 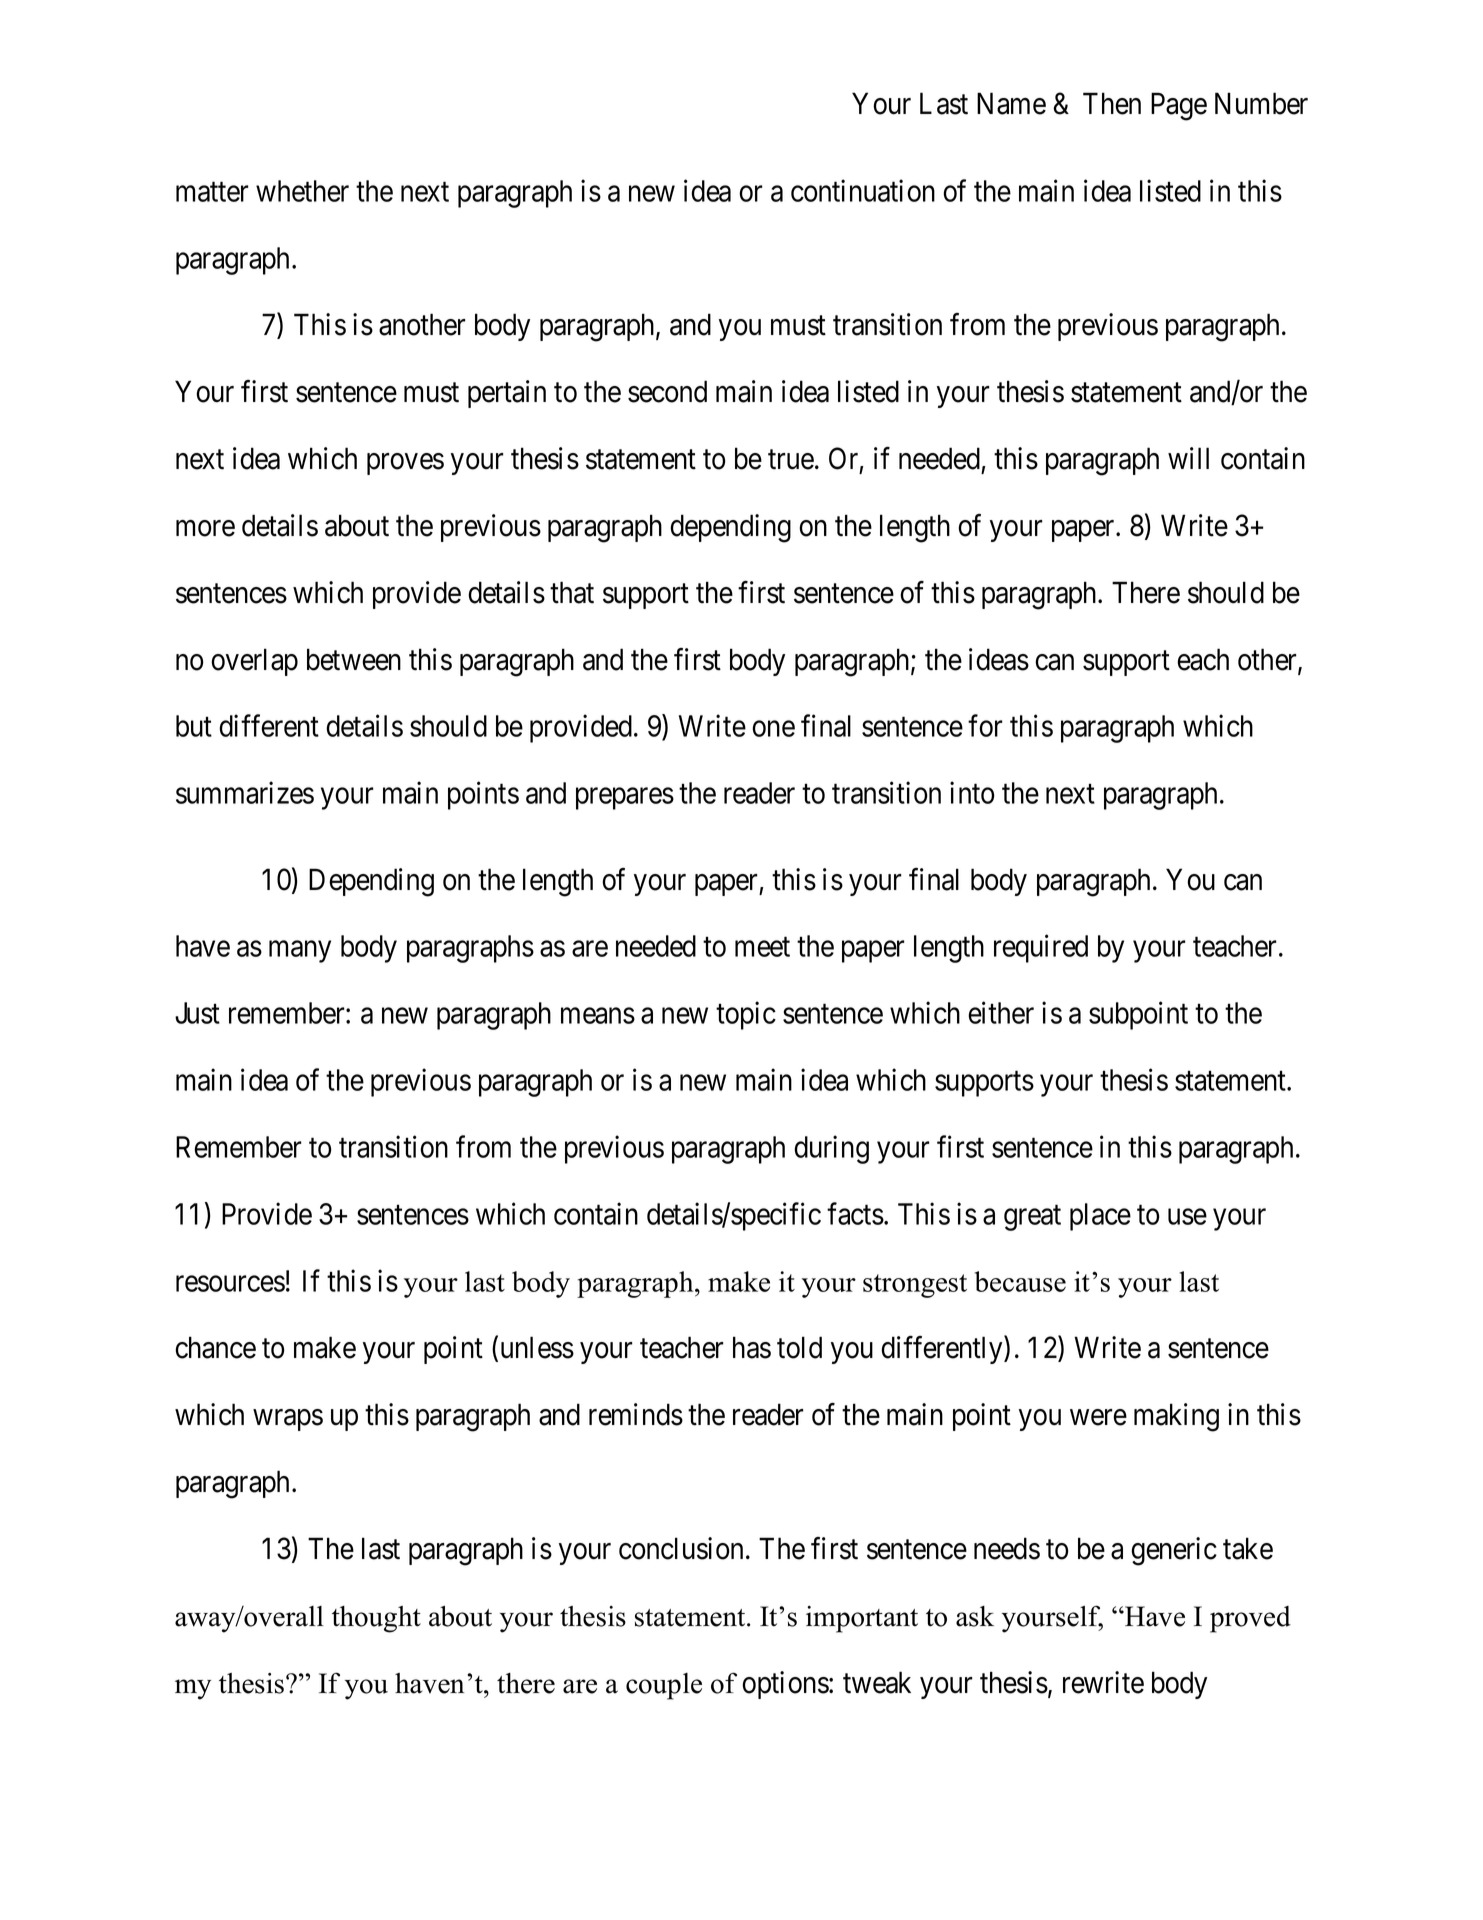 I want to click on were, so click(x=1098, y=1417).
